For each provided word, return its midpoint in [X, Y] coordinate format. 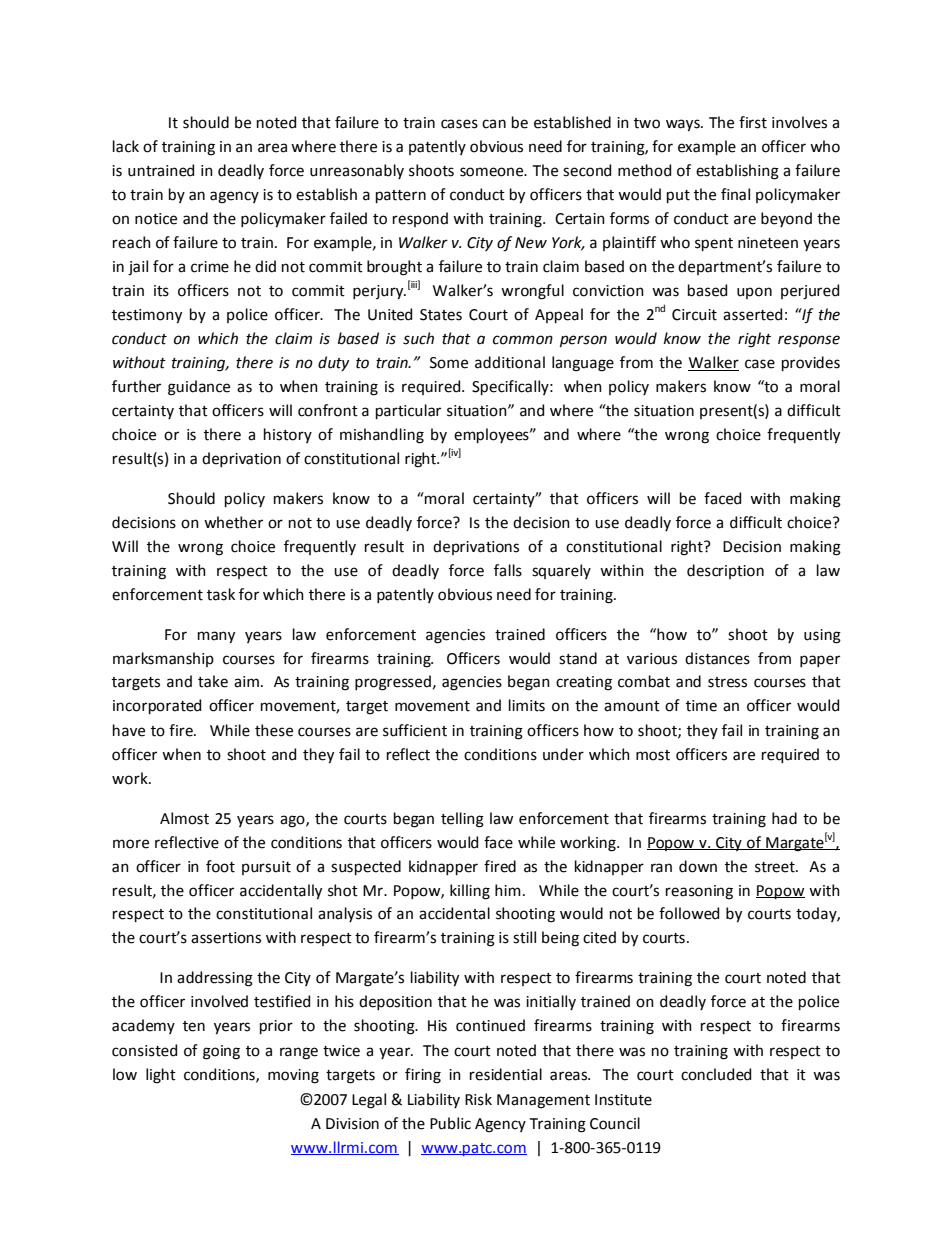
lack [126, 146]
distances [717, 658]
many [216, 637]
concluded [716, 1074]
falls [508, 570]
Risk [478, 1099]
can [494, 124]
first [753, 122]
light [161, 1076]
